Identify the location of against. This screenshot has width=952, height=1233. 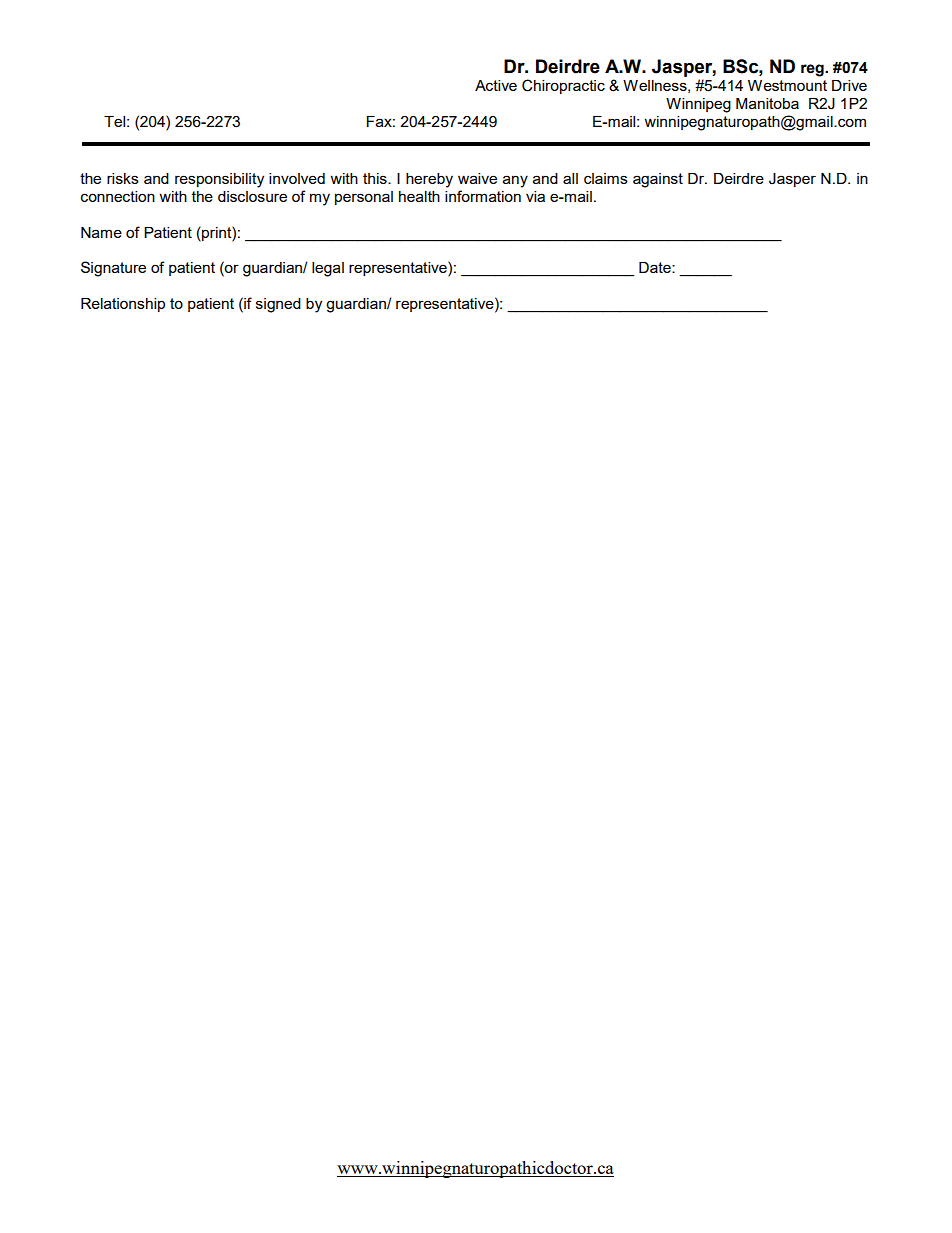
(658, 180).
